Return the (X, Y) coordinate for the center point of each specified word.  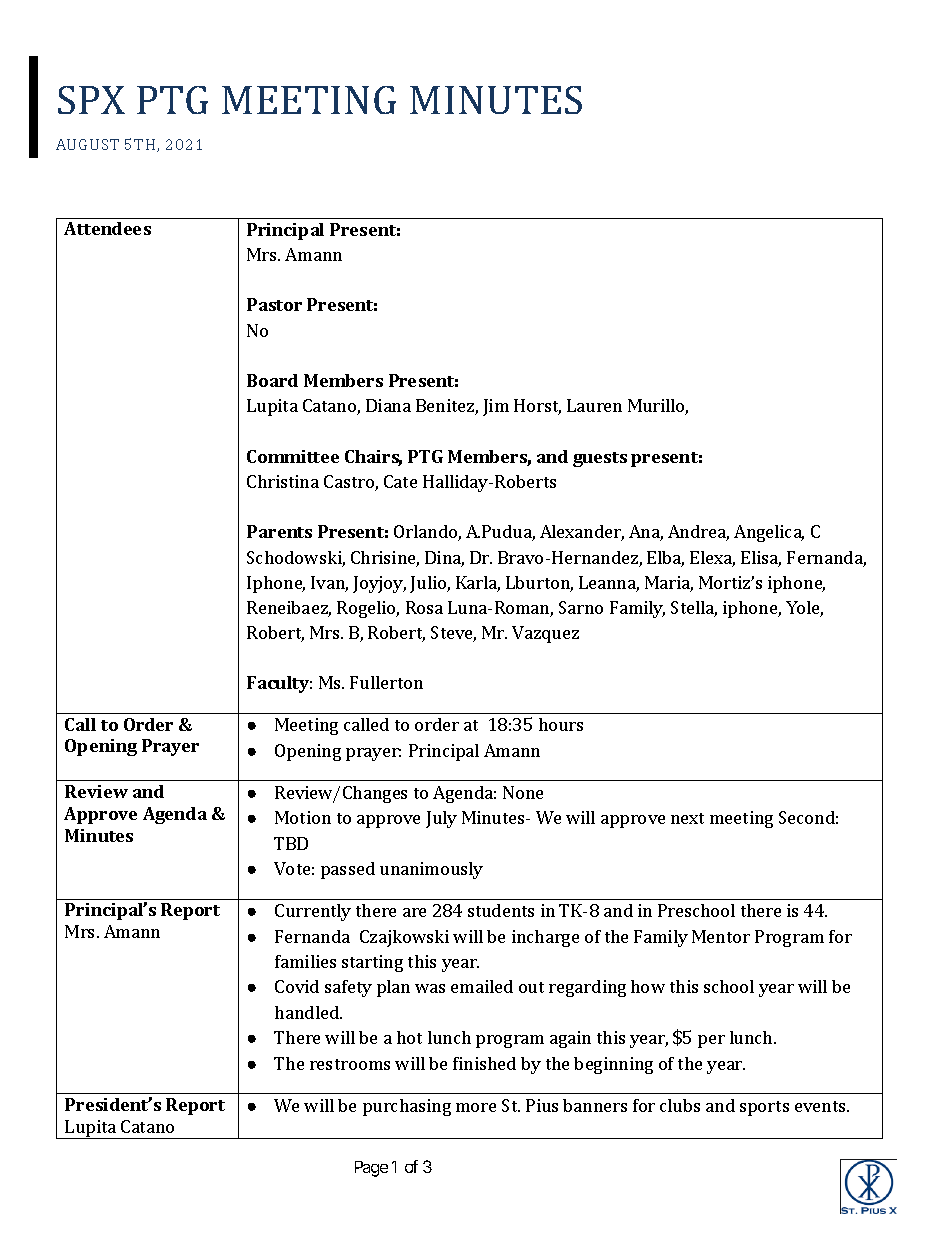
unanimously (431, 870)
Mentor (721, 936)
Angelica (769, 533)
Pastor (274, 304)
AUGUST (87, 144)
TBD (291, 843)
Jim (496, 407)
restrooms (350, 1064)
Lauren (594, 405)
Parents (279, 531)
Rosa (424, 607)
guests (600, 459)
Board (272, 380)
